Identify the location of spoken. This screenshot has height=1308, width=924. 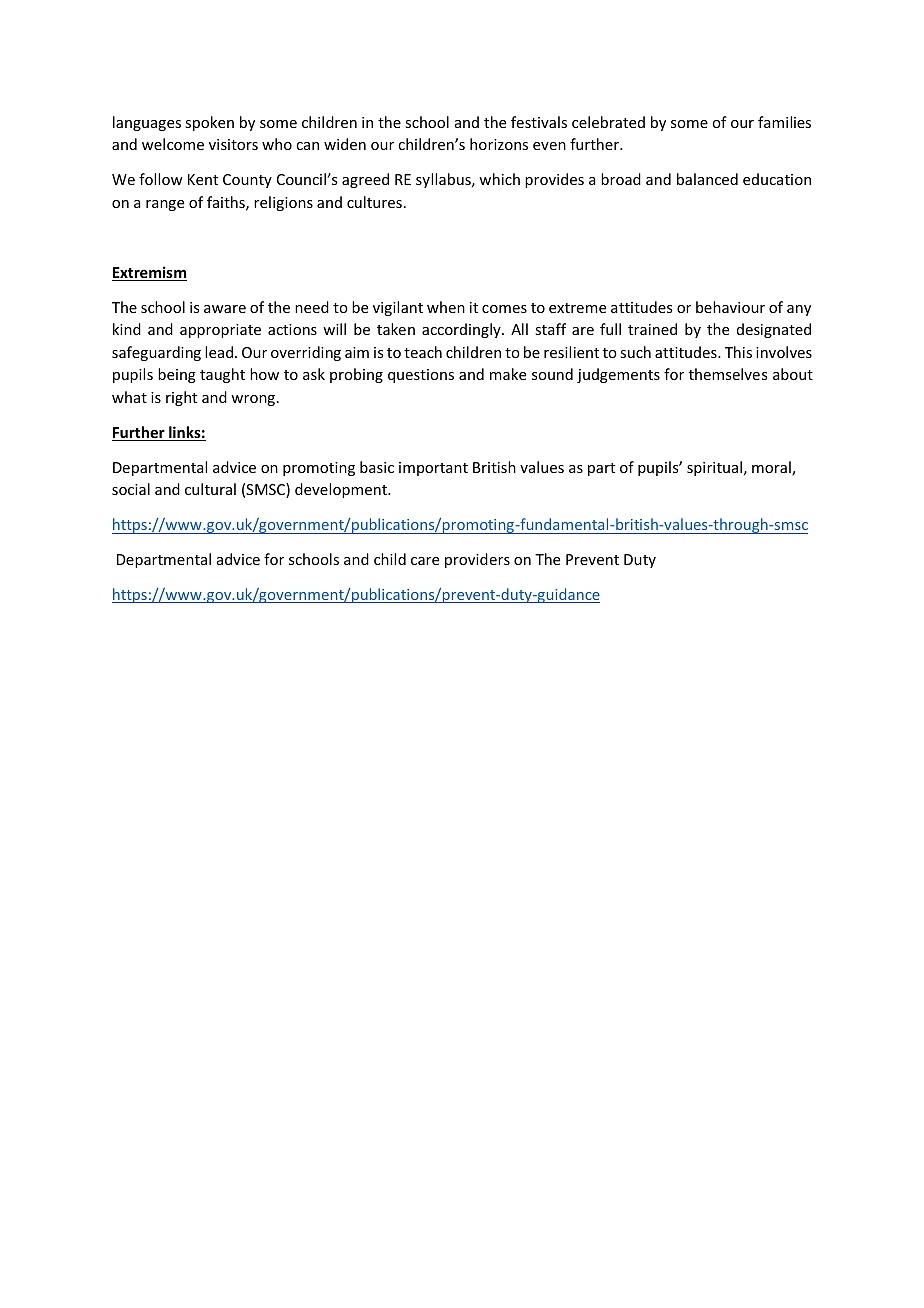
(209, 123).
